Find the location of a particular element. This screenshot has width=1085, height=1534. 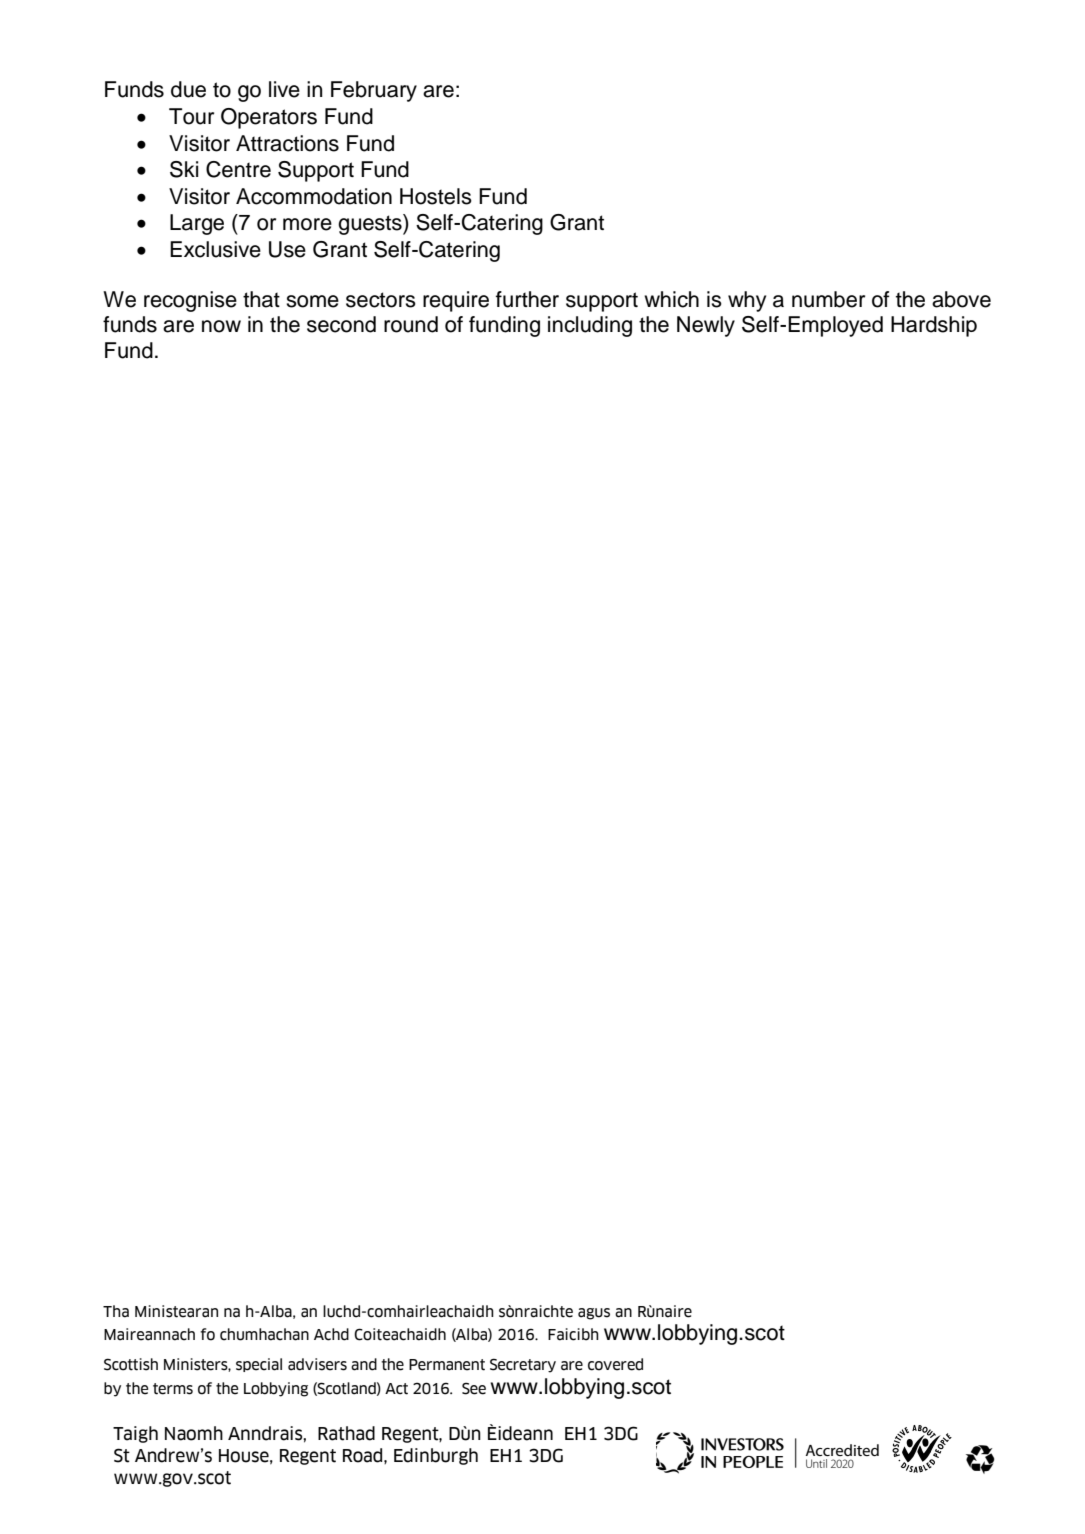

Operators is located at coordinates (269, 118).
